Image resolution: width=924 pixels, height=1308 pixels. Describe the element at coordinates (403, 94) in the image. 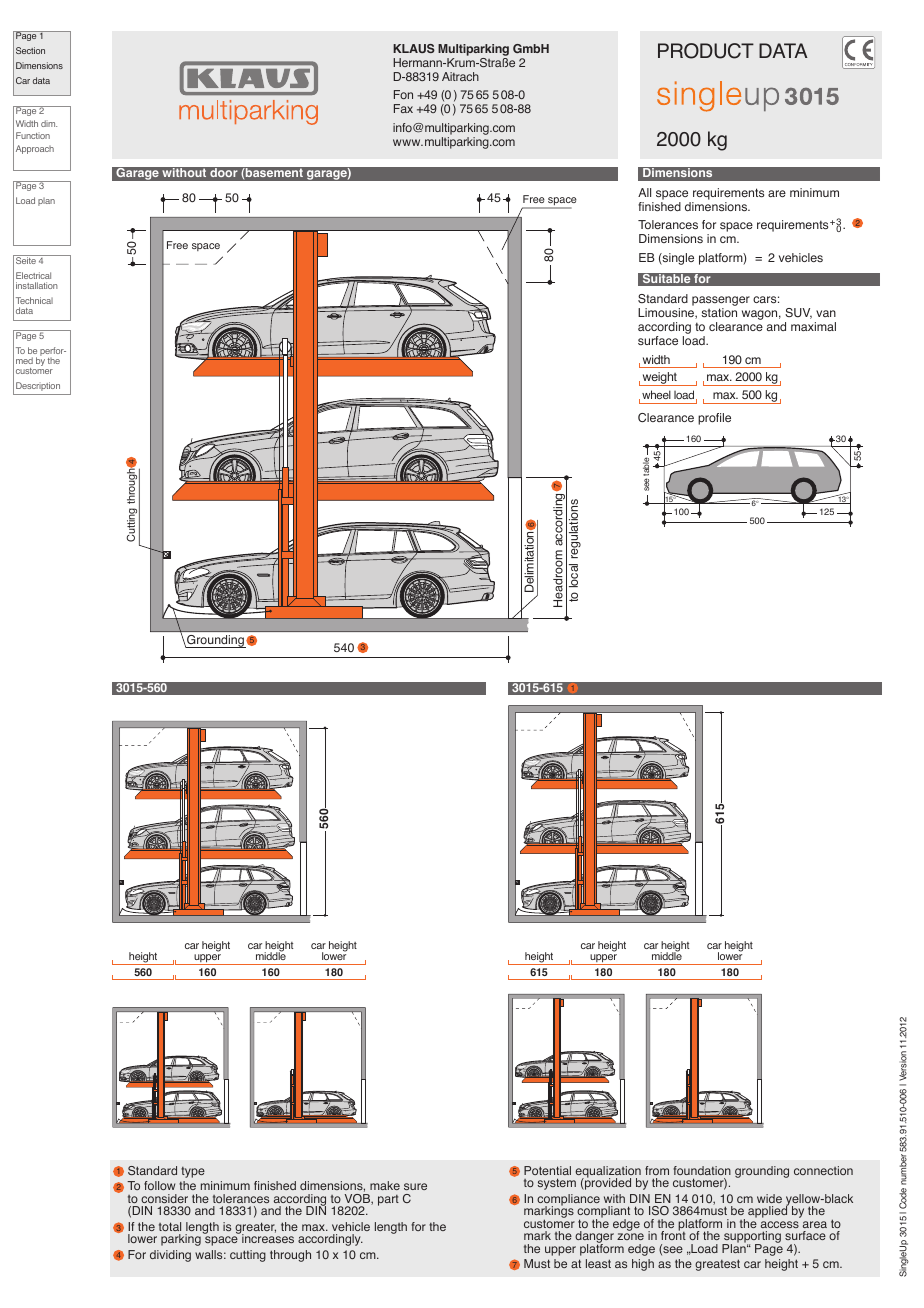

I see `Fon` at that location.
